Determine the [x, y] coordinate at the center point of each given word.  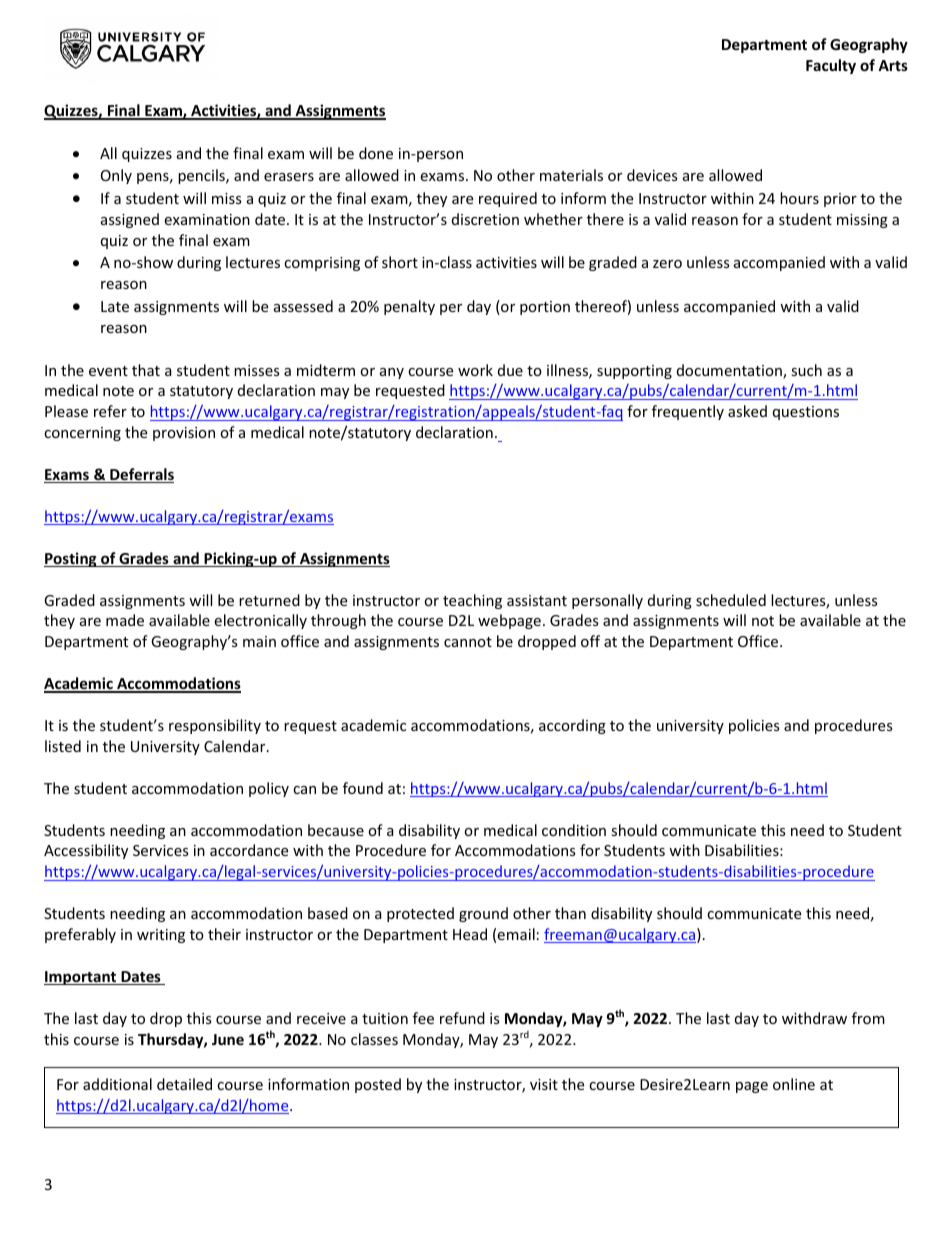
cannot [468, 642]
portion [545, 308]
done [376, 153]
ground [483, 914]
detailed [184, 1084]
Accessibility [86, 851]
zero [667, 264]
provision [184, 434]
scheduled [731, 600]
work [475, 370]
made [125, 620]
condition [574, 830]
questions [806, 413]
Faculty [831, 66]
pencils [202, 176]
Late [115, 306]
